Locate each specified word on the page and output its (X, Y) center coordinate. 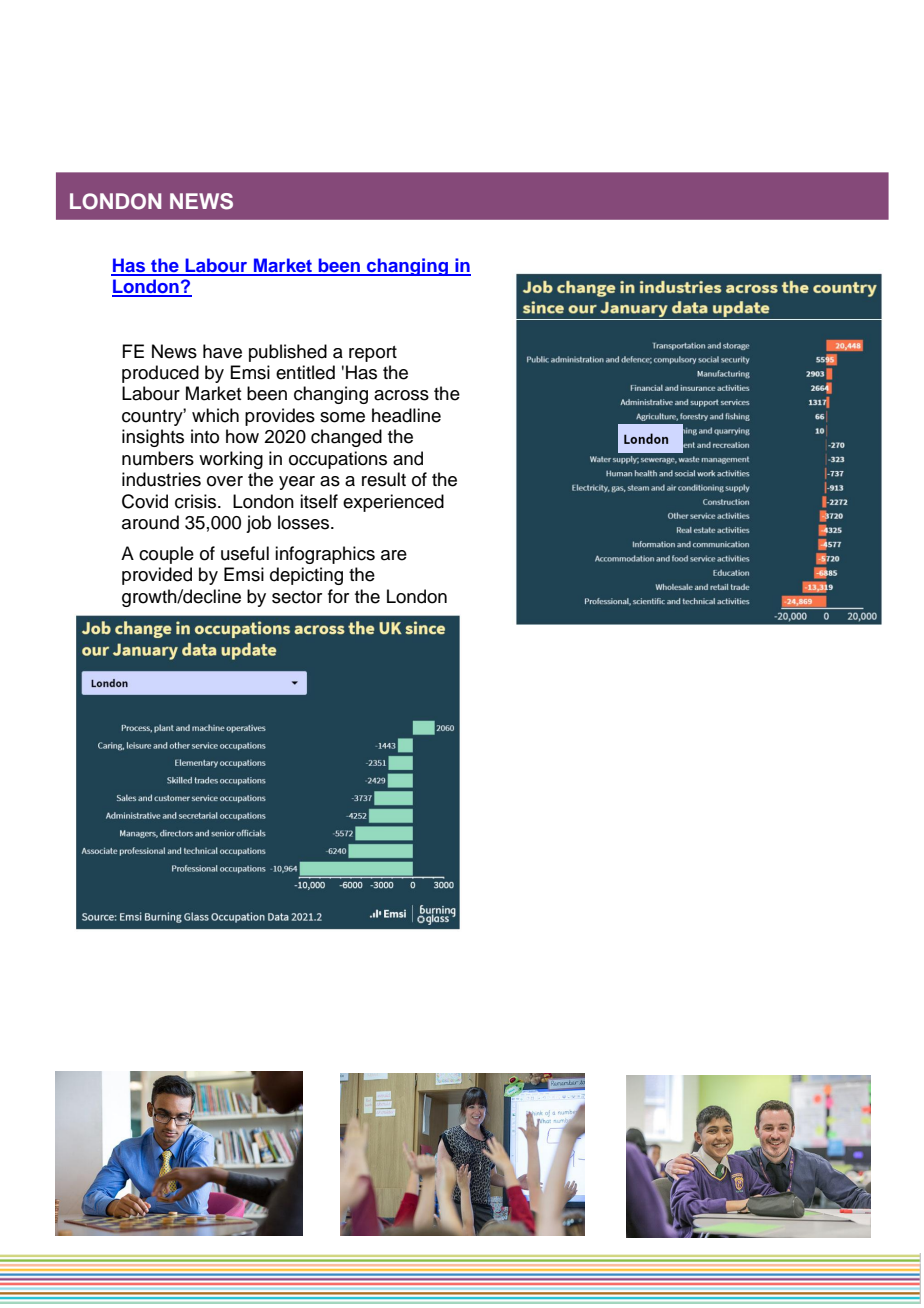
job (258, 524)
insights (153, 438)
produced (160, 374)
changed (346, 438)
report (373, 354)
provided (157, 576)
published (288, 353)
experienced (393, 503)
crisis (197, 501)
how (242, 436)
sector (297, 597)
